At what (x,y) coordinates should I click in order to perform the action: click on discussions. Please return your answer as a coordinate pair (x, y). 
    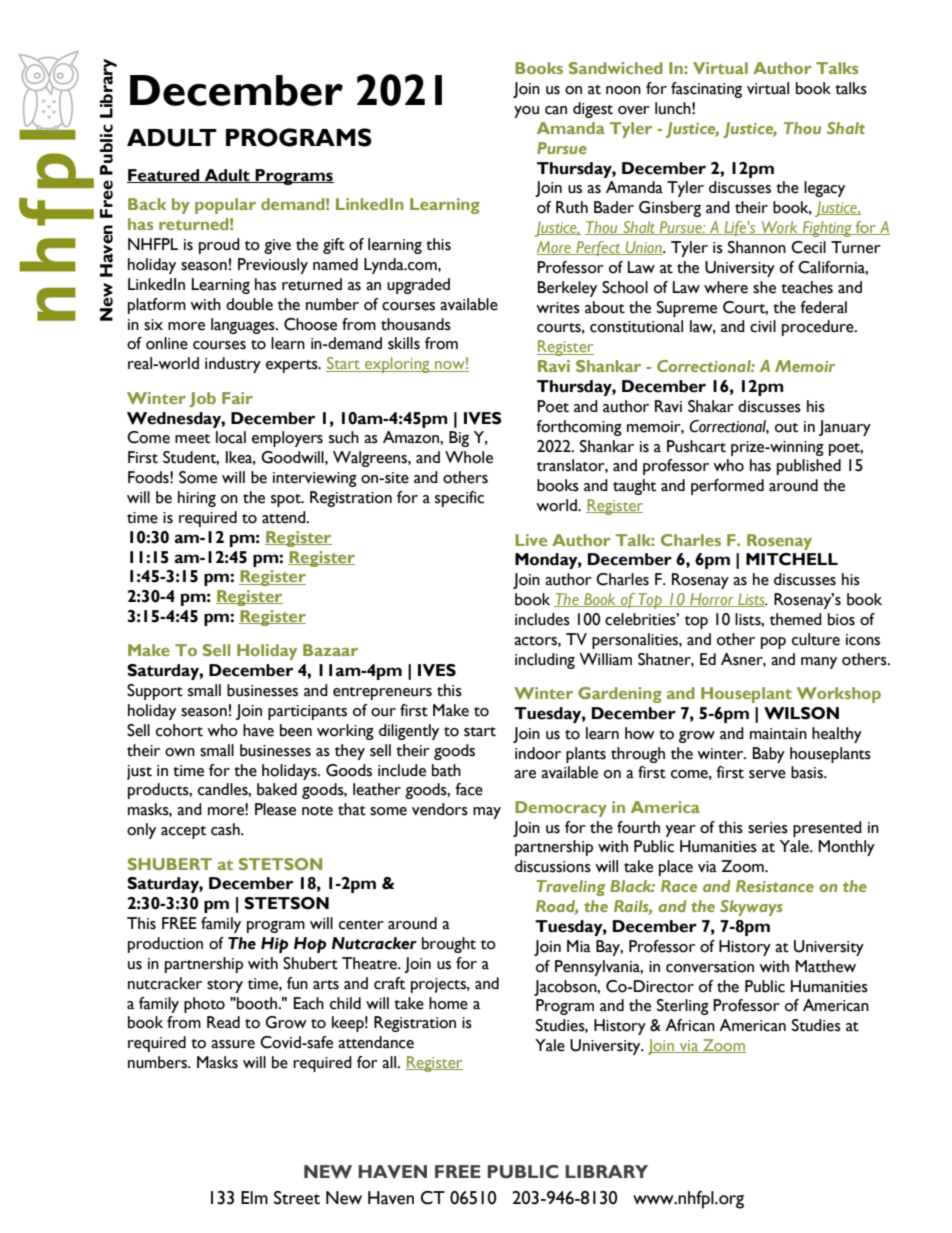
    Looking at the image, I should click on (553, 866).
